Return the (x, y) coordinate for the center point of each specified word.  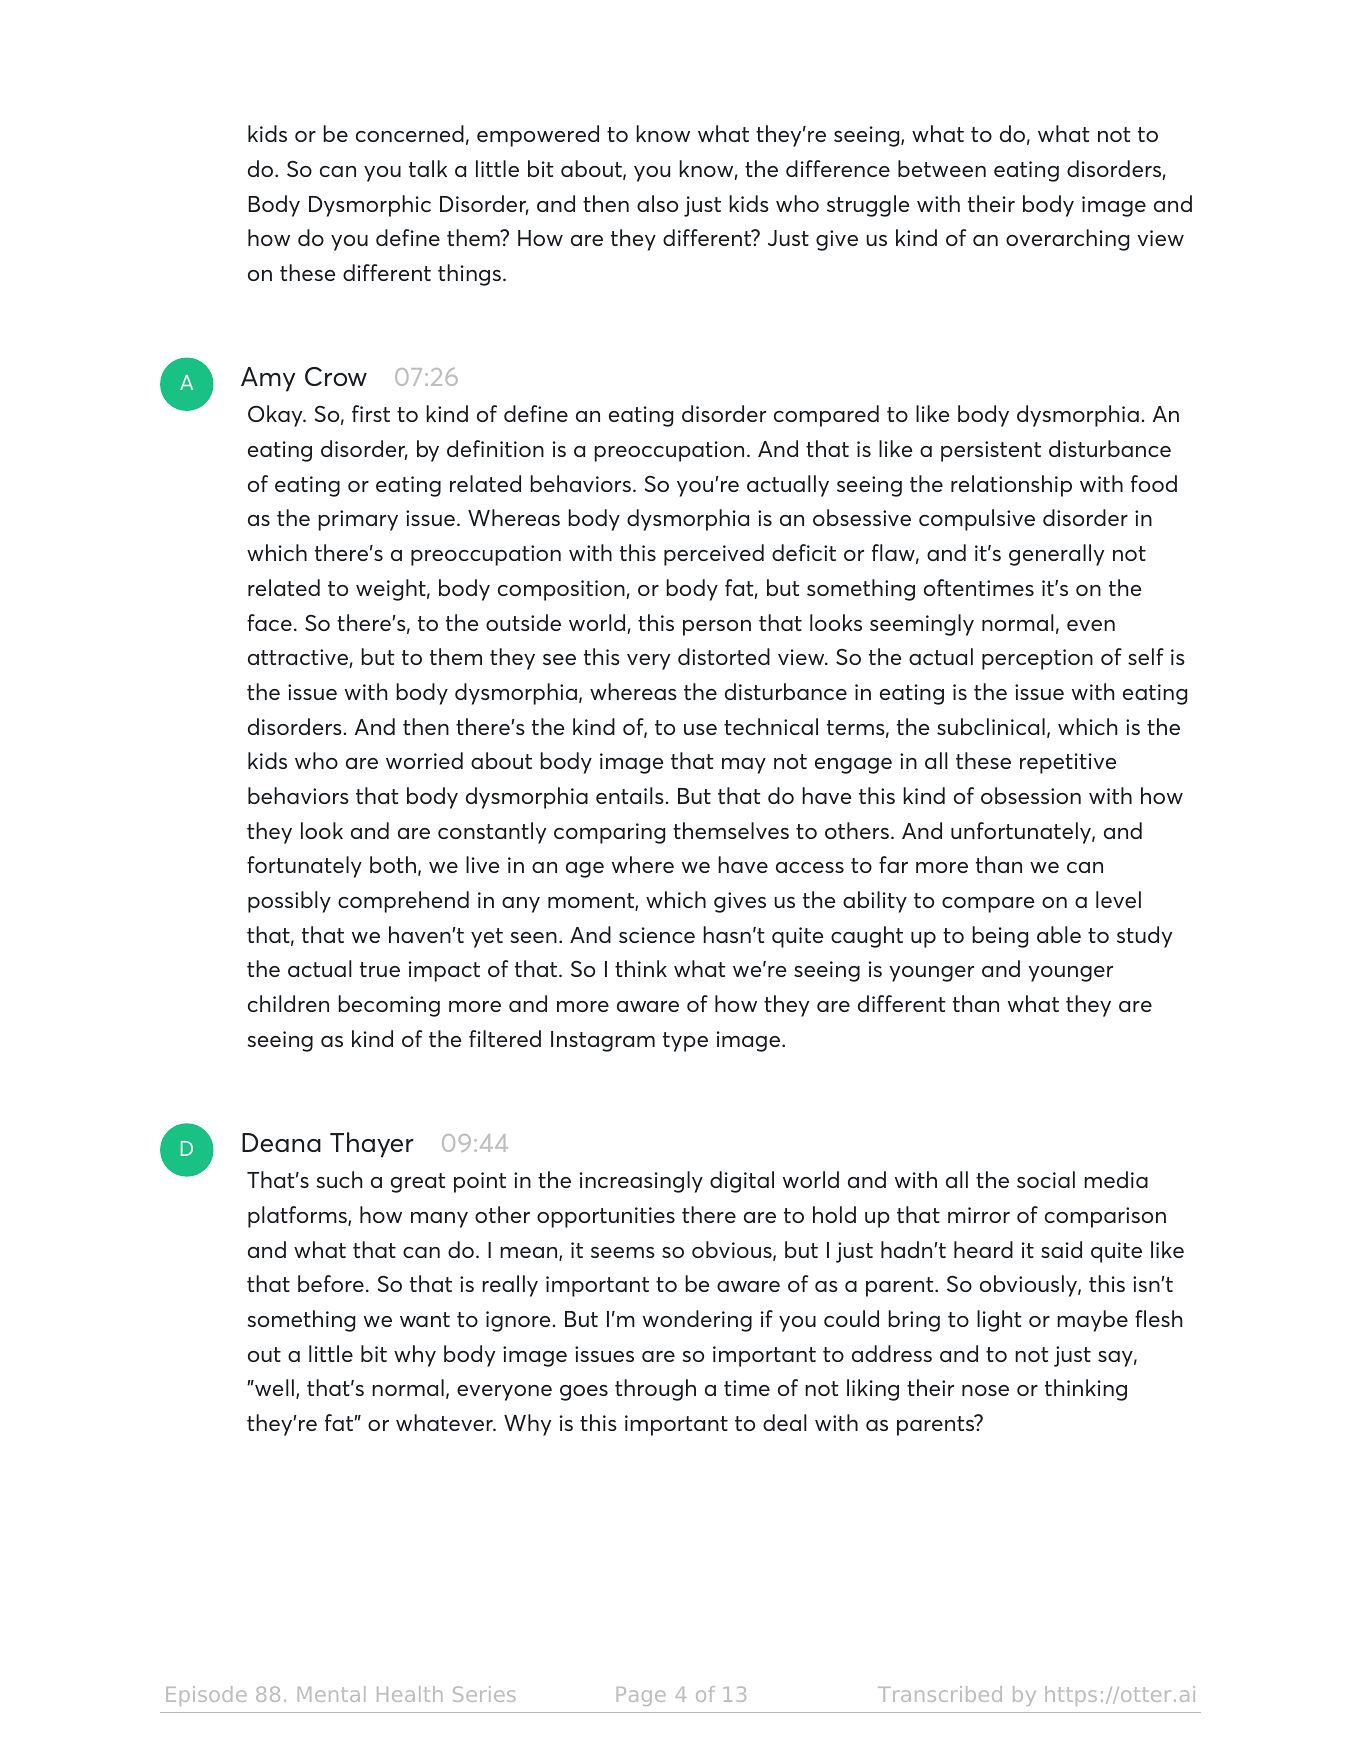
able (1059, 934)
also (657, 203)
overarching (1067, 240)
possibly (289, 902)
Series (484, 1694)
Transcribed (940, 1694)
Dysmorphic (370, 206)
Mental (331, 1694)
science (657, 935)
